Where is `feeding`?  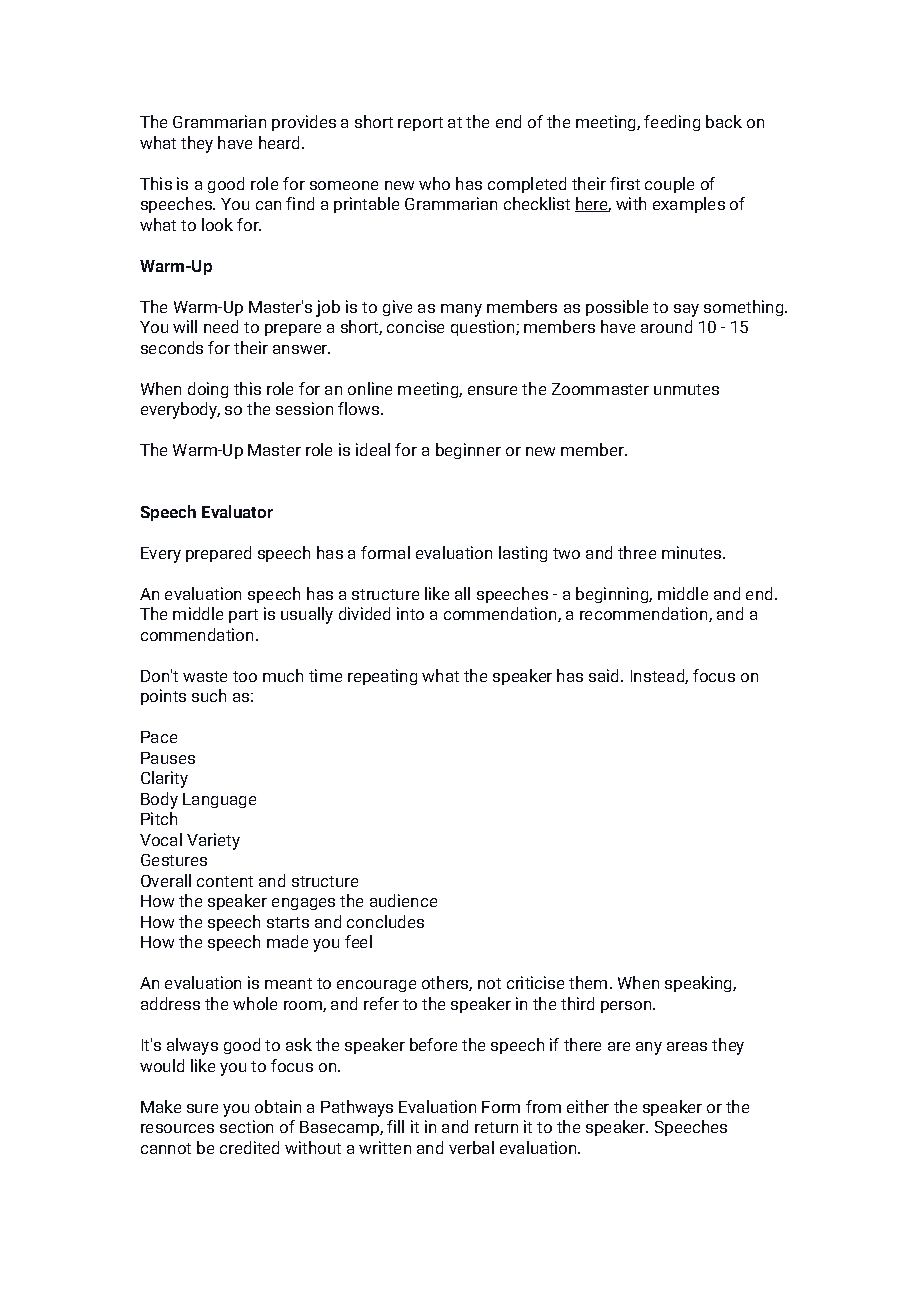 feeding is located at coordinates (672, 123).
